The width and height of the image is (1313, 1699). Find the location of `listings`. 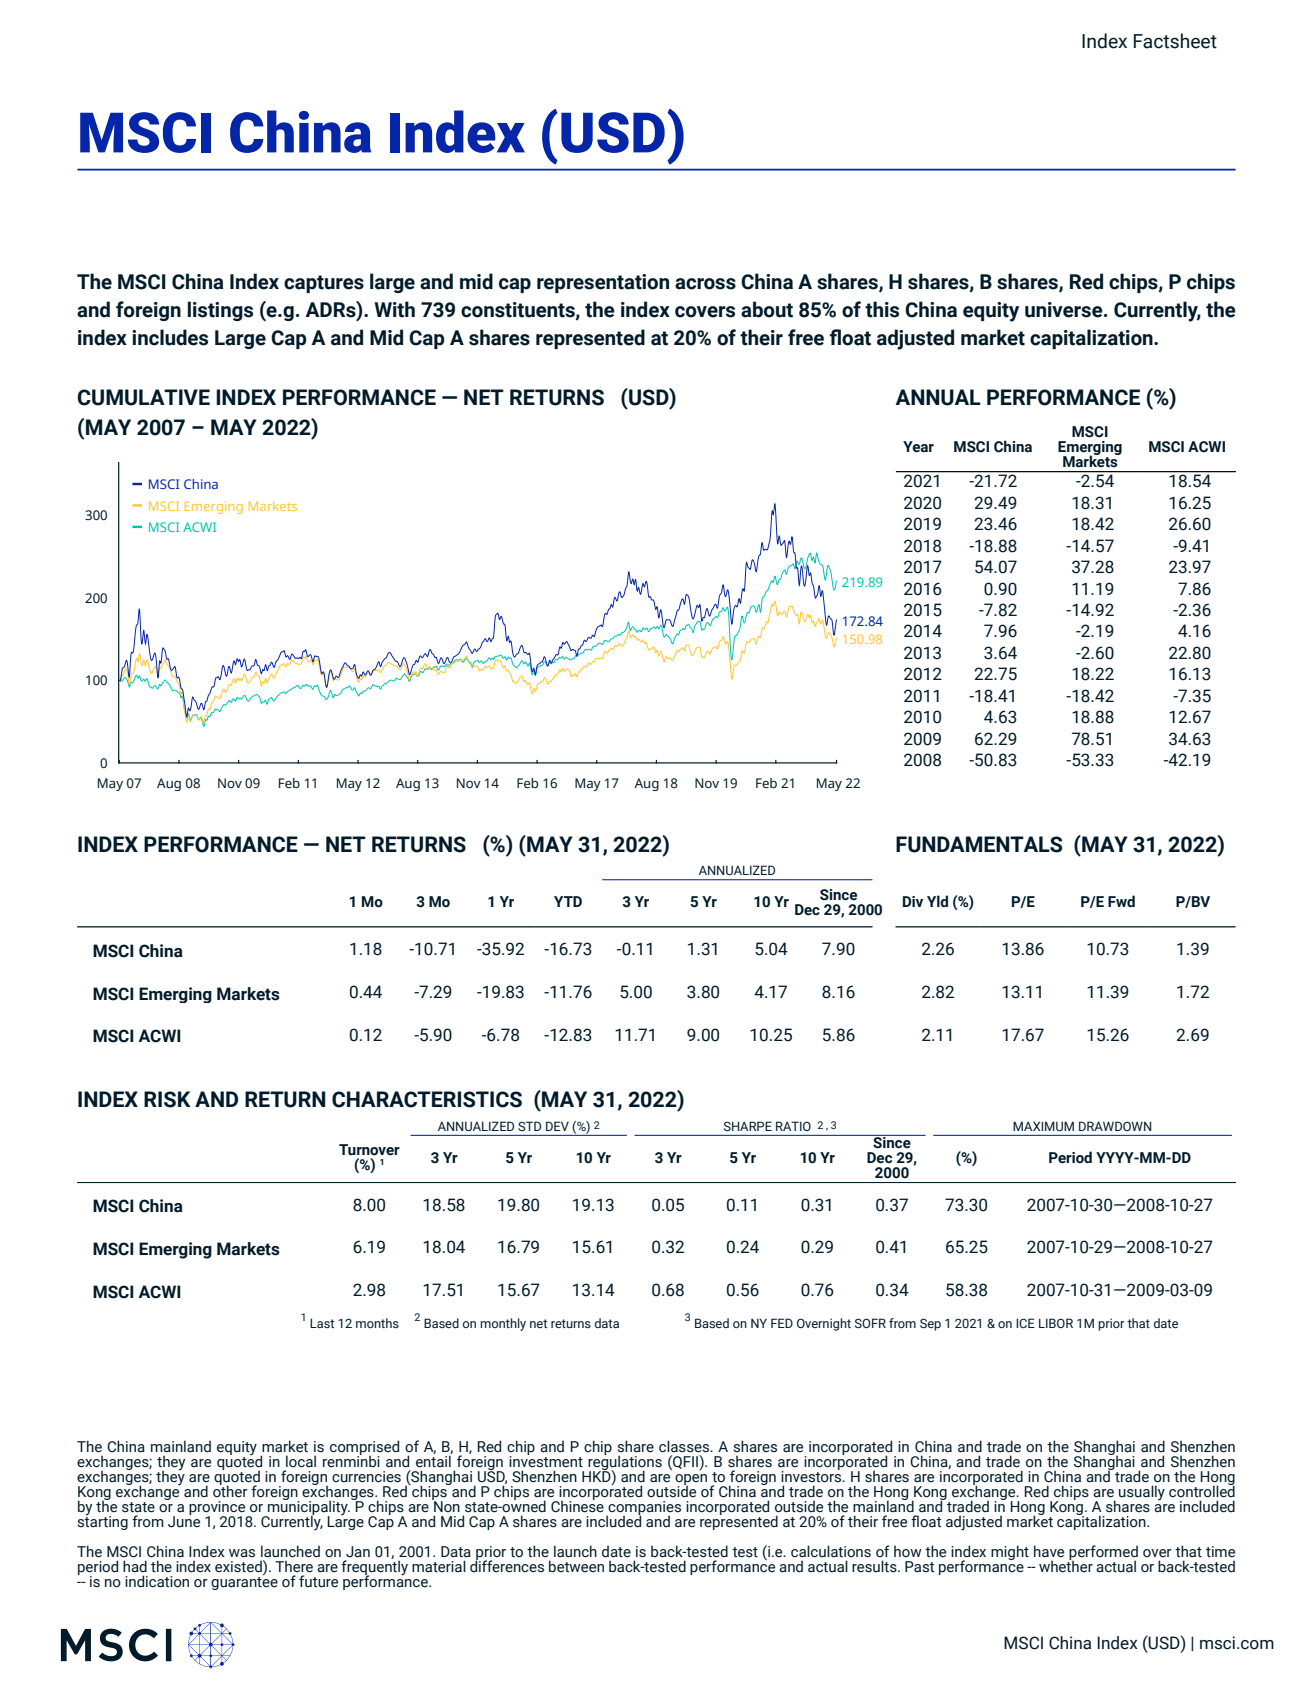

listings is located at coordinates (220, 311).
